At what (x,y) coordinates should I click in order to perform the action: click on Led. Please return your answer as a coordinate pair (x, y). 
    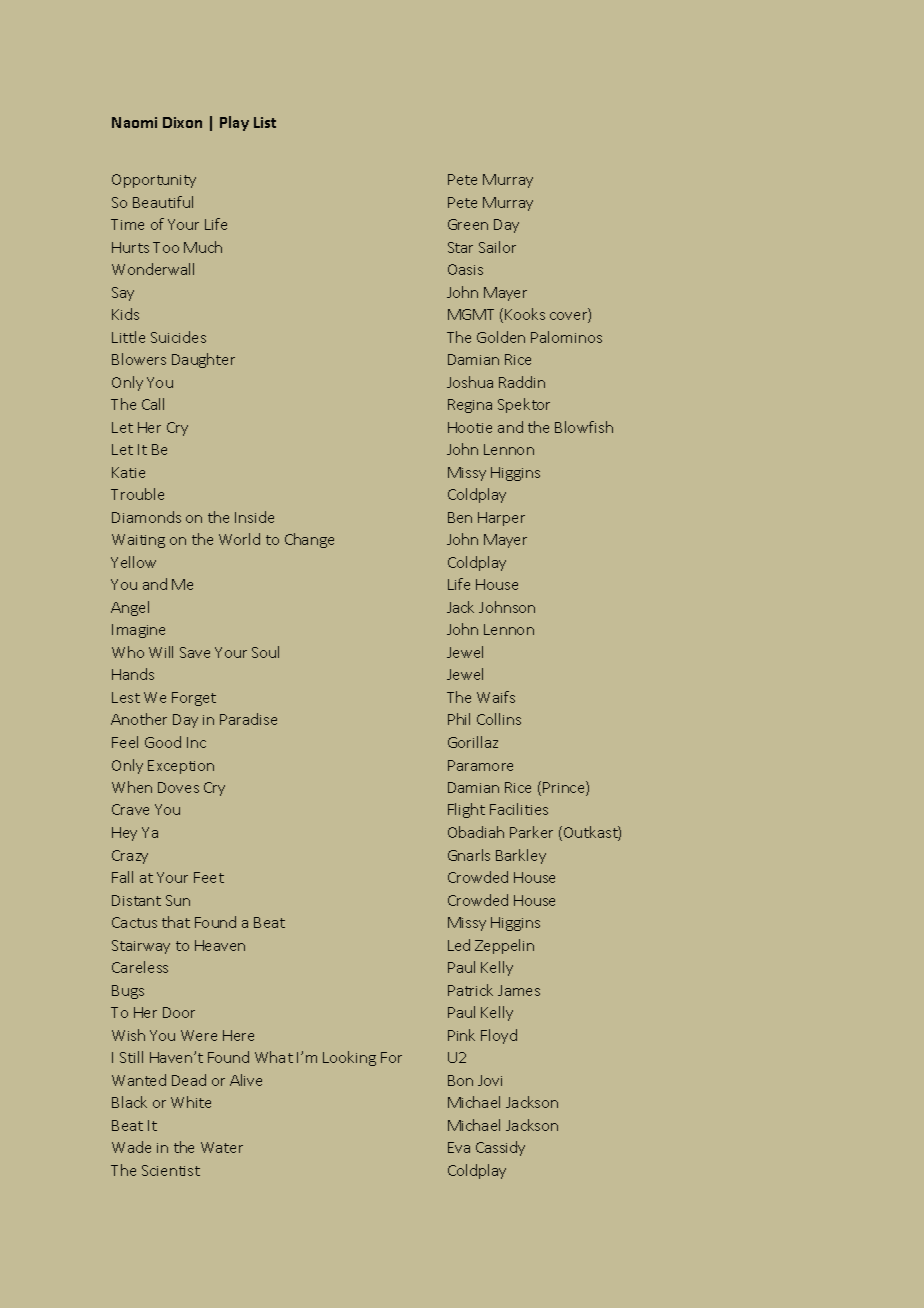
    Looking at the image, I should click on (459, 945).
